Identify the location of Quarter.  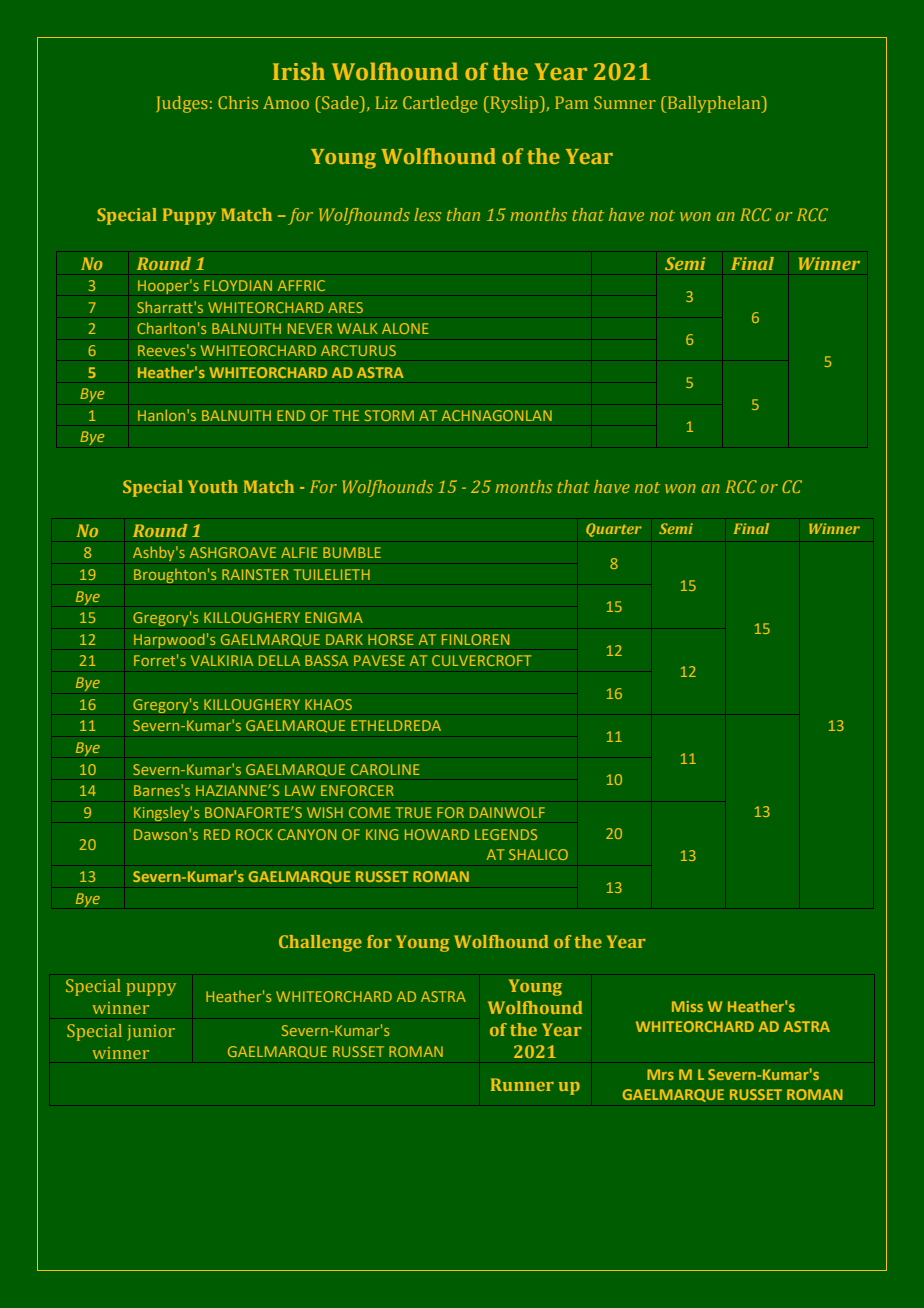
(614, 530).
